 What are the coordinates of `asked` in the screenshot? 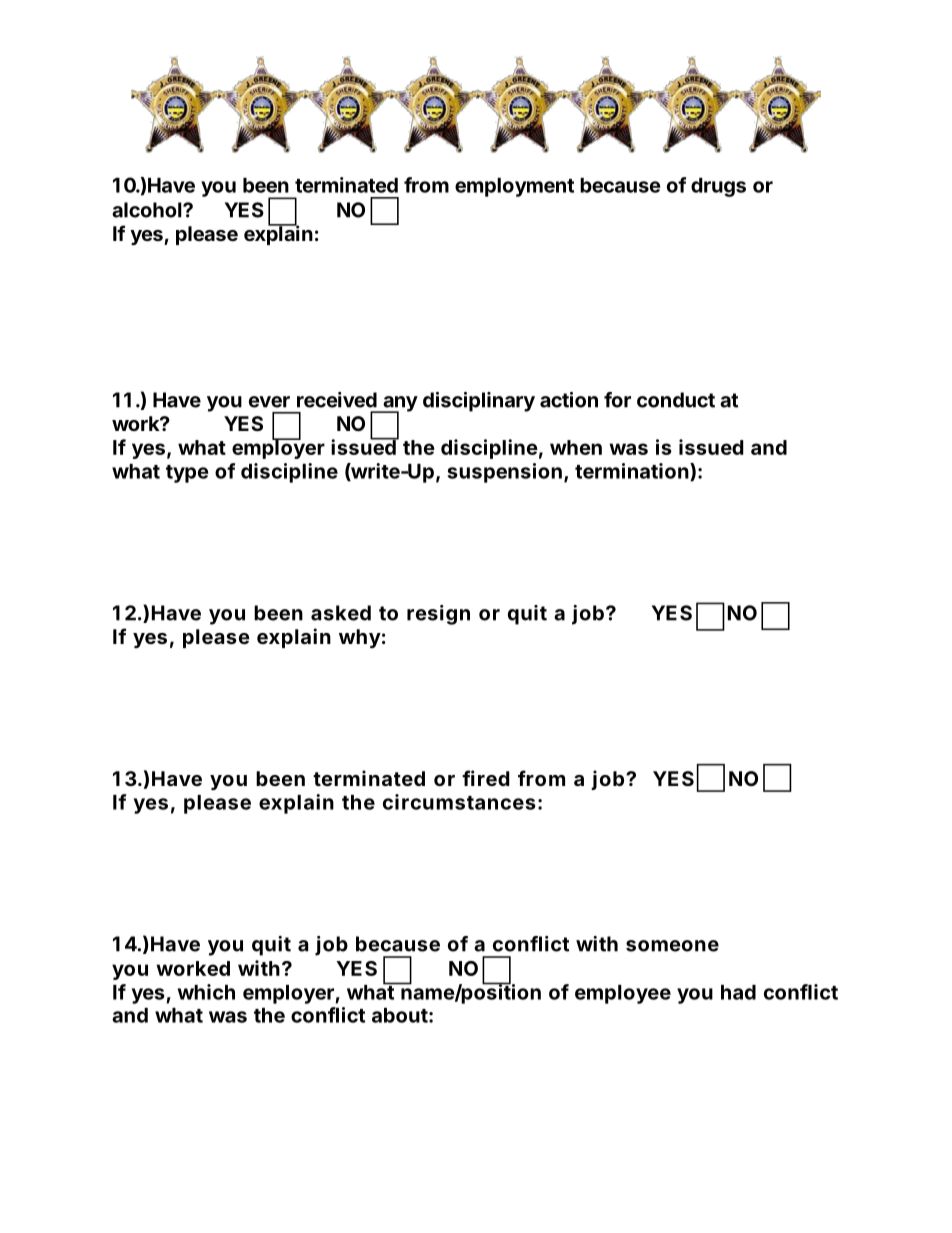 It's located at (341, 613).
